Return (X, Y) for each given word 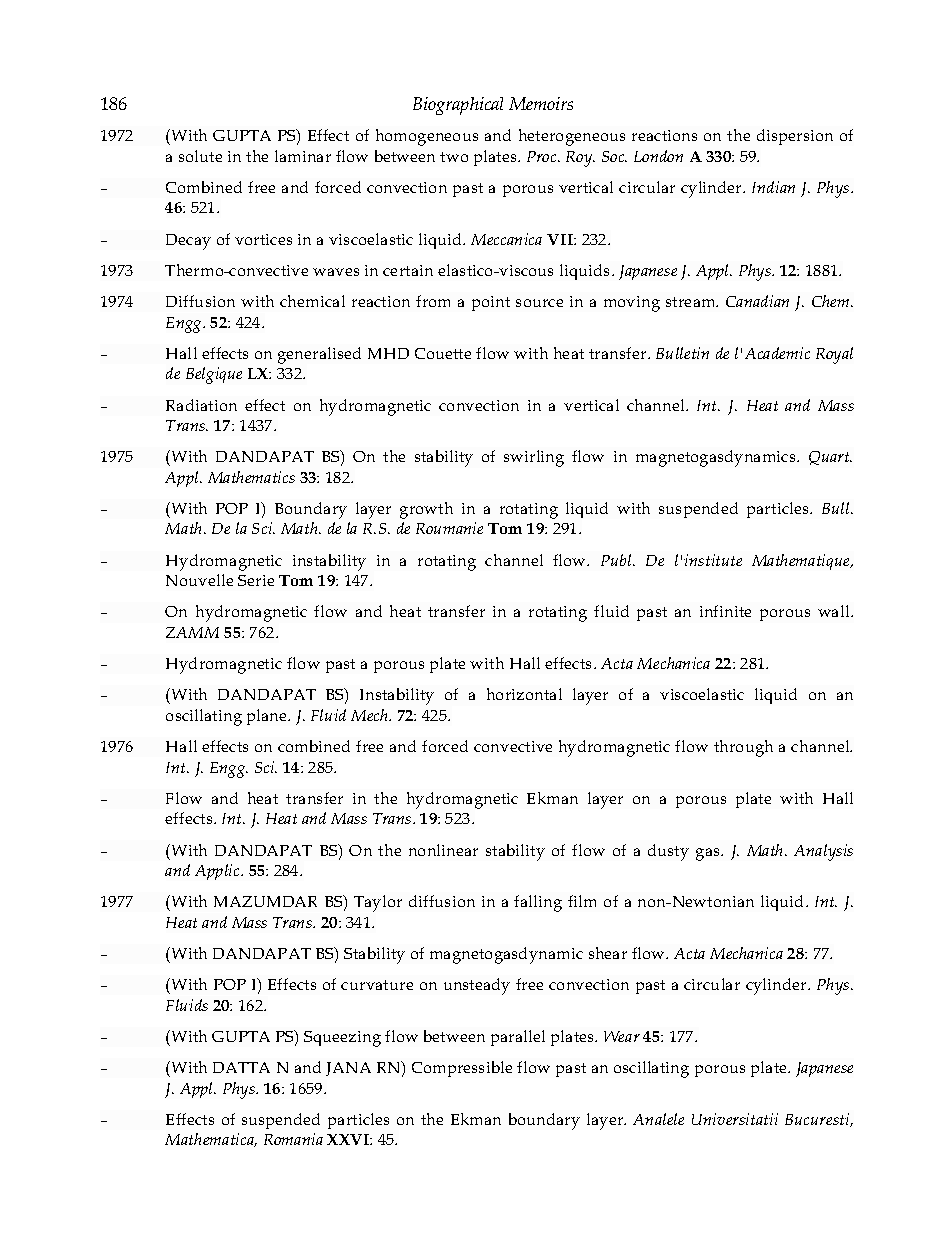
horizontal (524, 694)
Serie (256, 580)
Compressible (462, 1069)
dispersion (795, 137)
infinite (725, 611)
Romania (293, 1139)
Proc (543, 156)
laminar (303, 156)
